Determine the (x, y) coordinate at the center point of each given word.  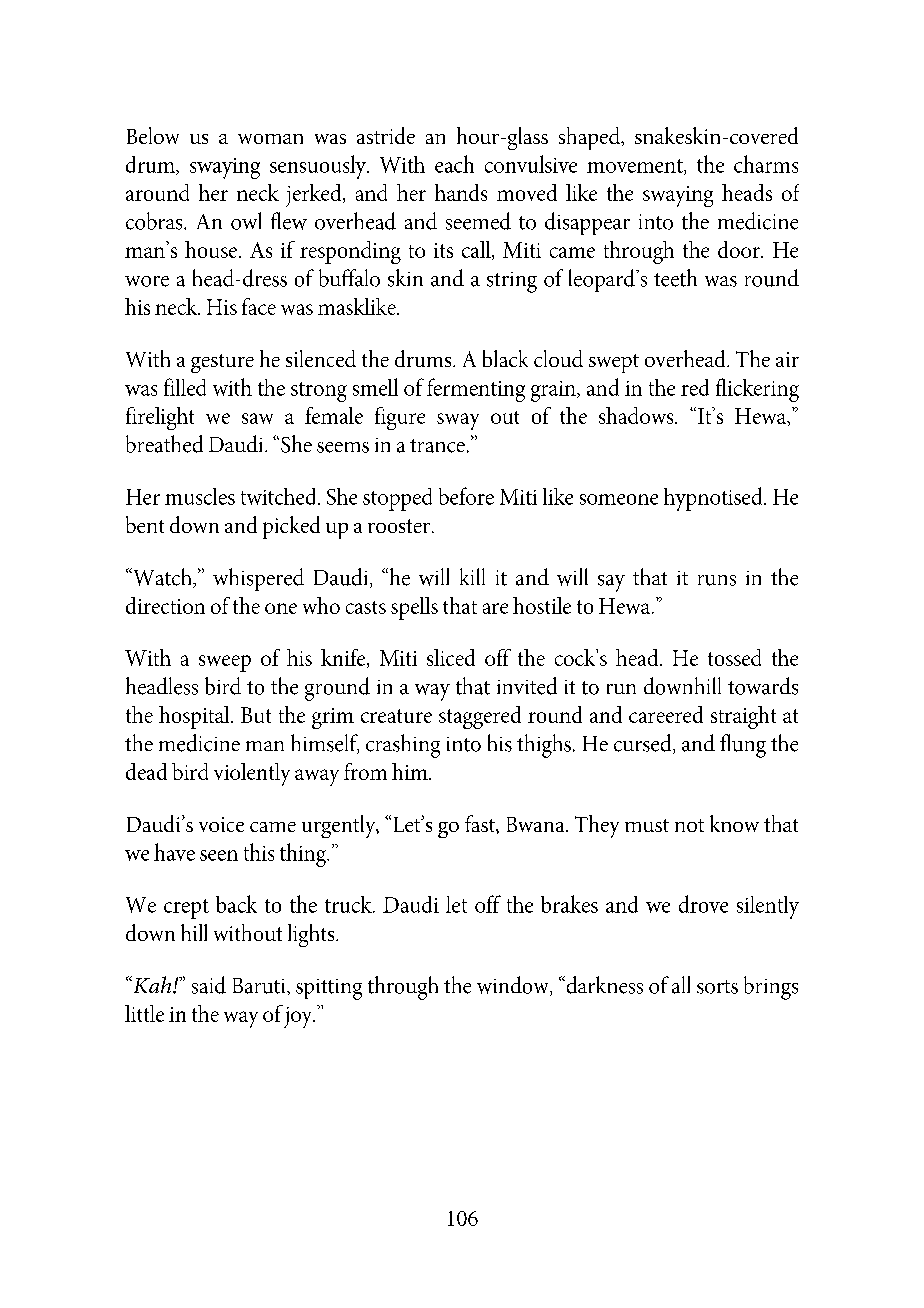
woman (270, 139)
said (209, 985)
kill (472, 576)
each (454, 164)
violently (252, 774)
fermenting (476, 390)
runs (717, 580)
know (734, 823)
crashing (403, 746)
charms (766, 164)
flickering (757, 390)
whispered (258, 579)
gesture (222, 363)
